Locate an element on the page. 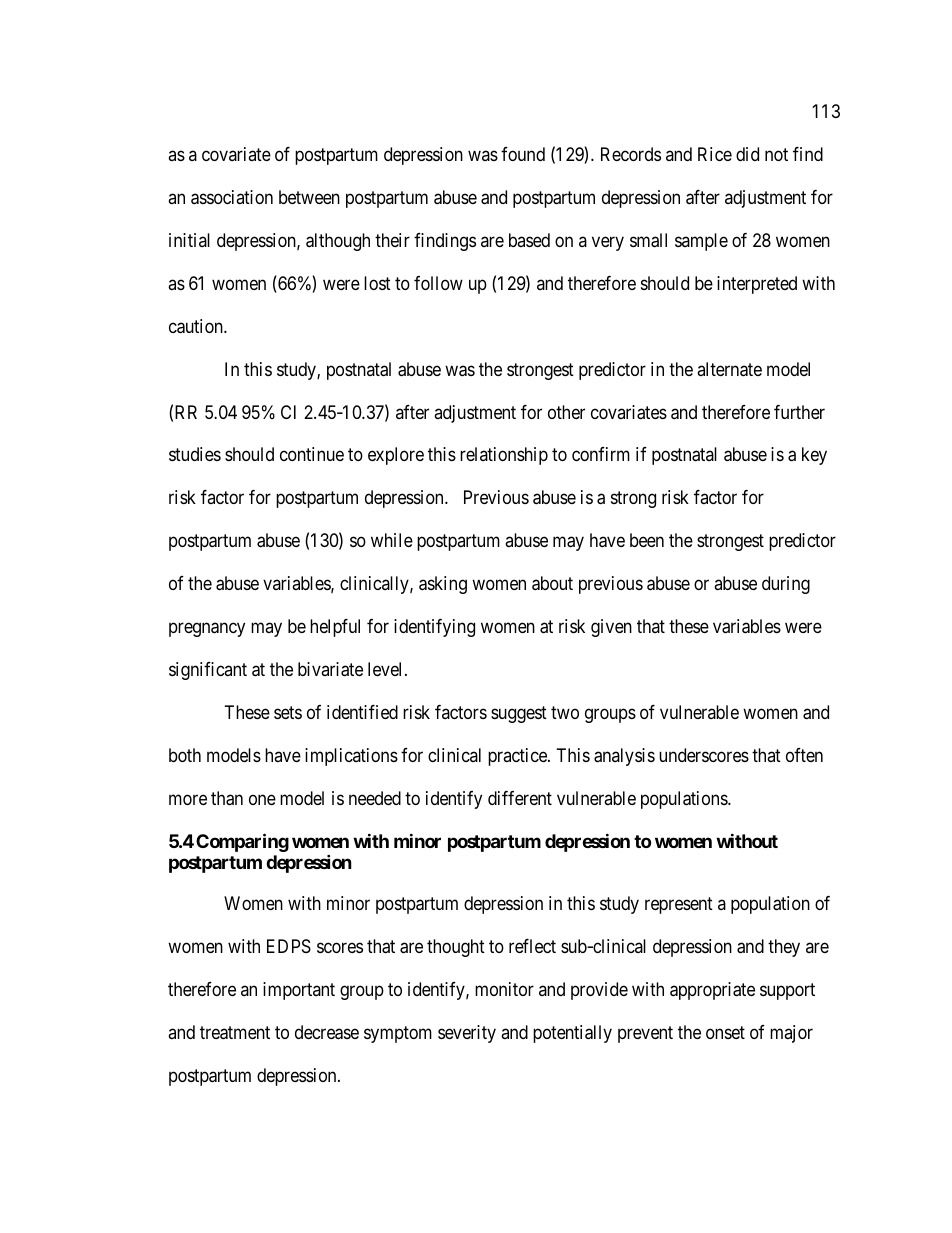 The width and height of the document is (952, 1233). often is located at coordinates (804, 755).
